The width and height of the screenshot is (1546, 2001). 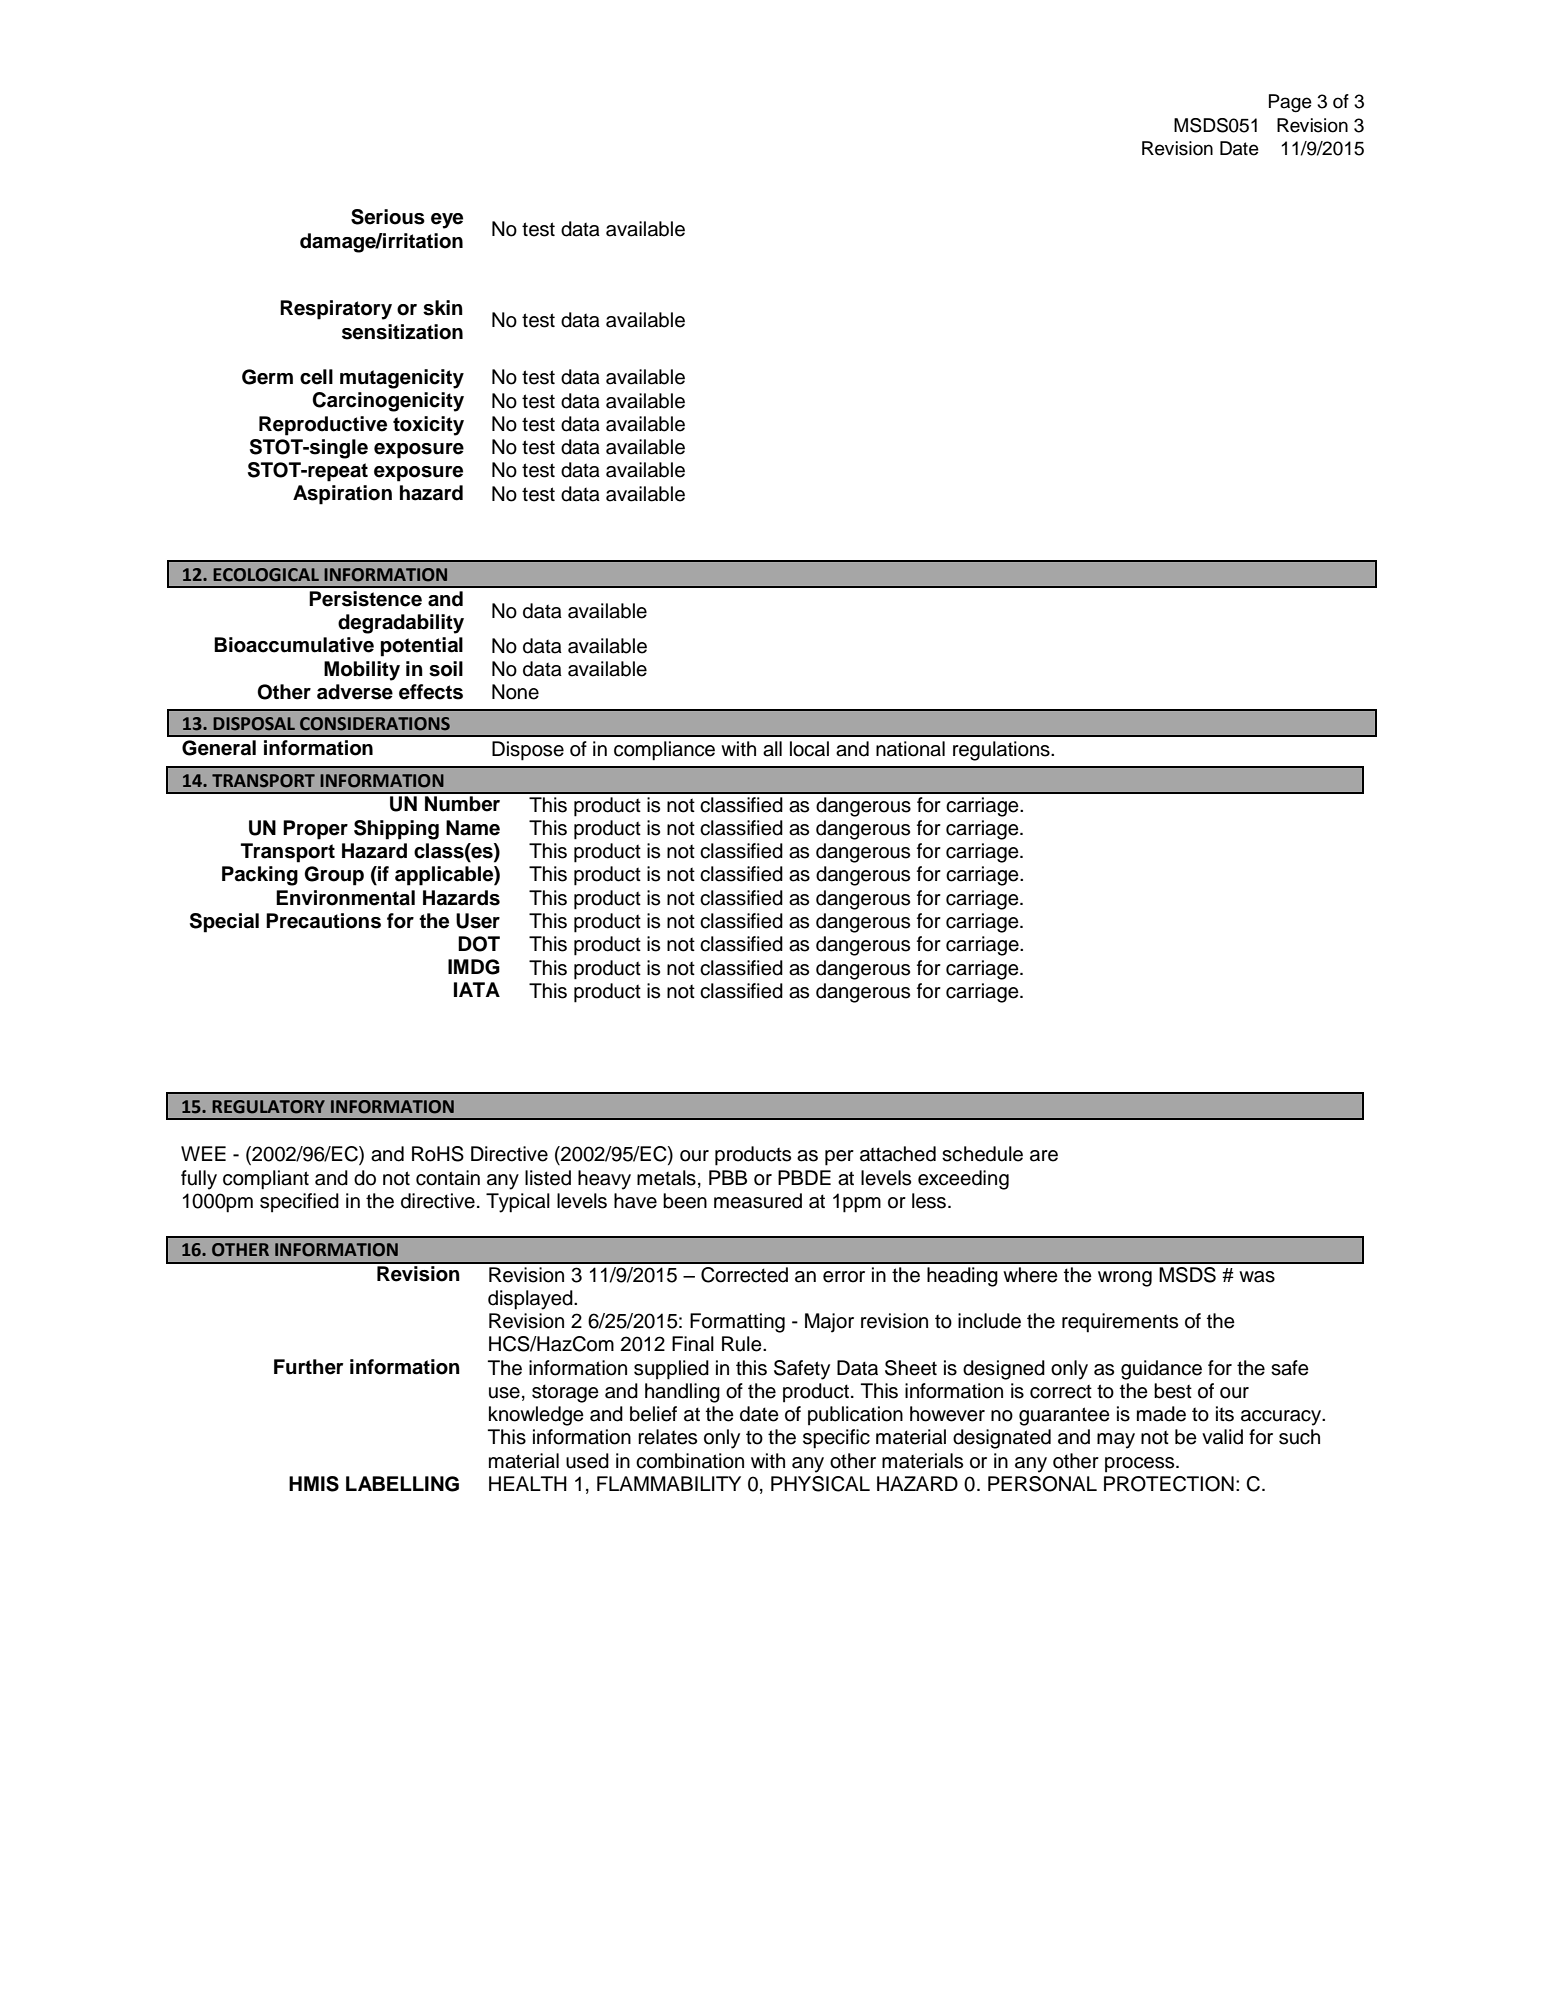 What do you see at coordinates (447, 221) in the screenshot?
I see `eye` at bounding box center [447, 221].
